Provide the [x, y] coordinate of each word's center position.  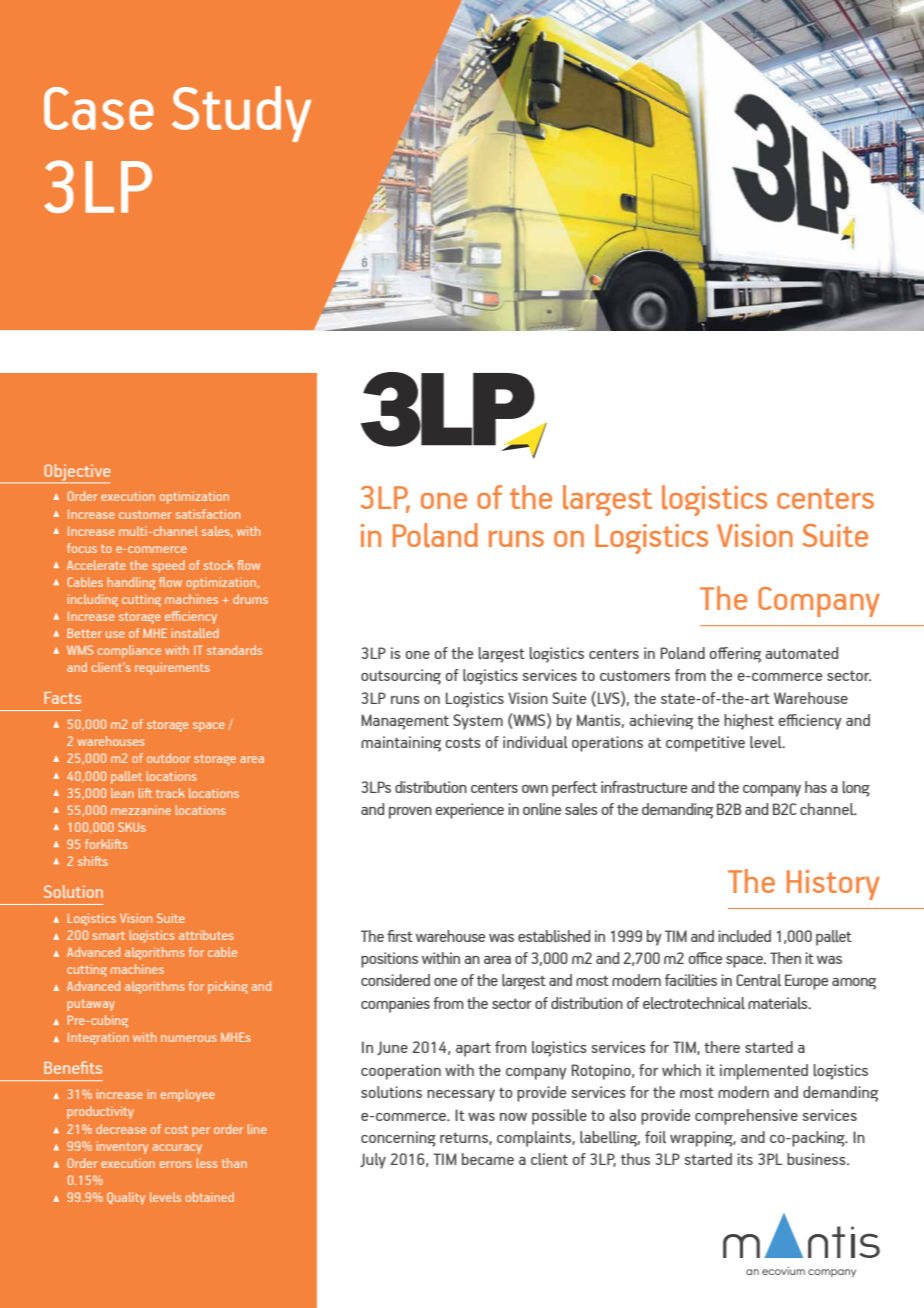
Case [99, 108]
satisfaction [208, 514]
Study [241, 114]
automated [801, 653]
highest [749, 722]
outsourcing [401, 677]
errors [176, 1164]
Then [785, 958]
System [478, 722]
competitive [705, 744]
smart [109, 935]
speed [168, 566]
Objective [76, 473]
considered [395, 980]
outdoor [168, 758]
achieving [661, 722]
